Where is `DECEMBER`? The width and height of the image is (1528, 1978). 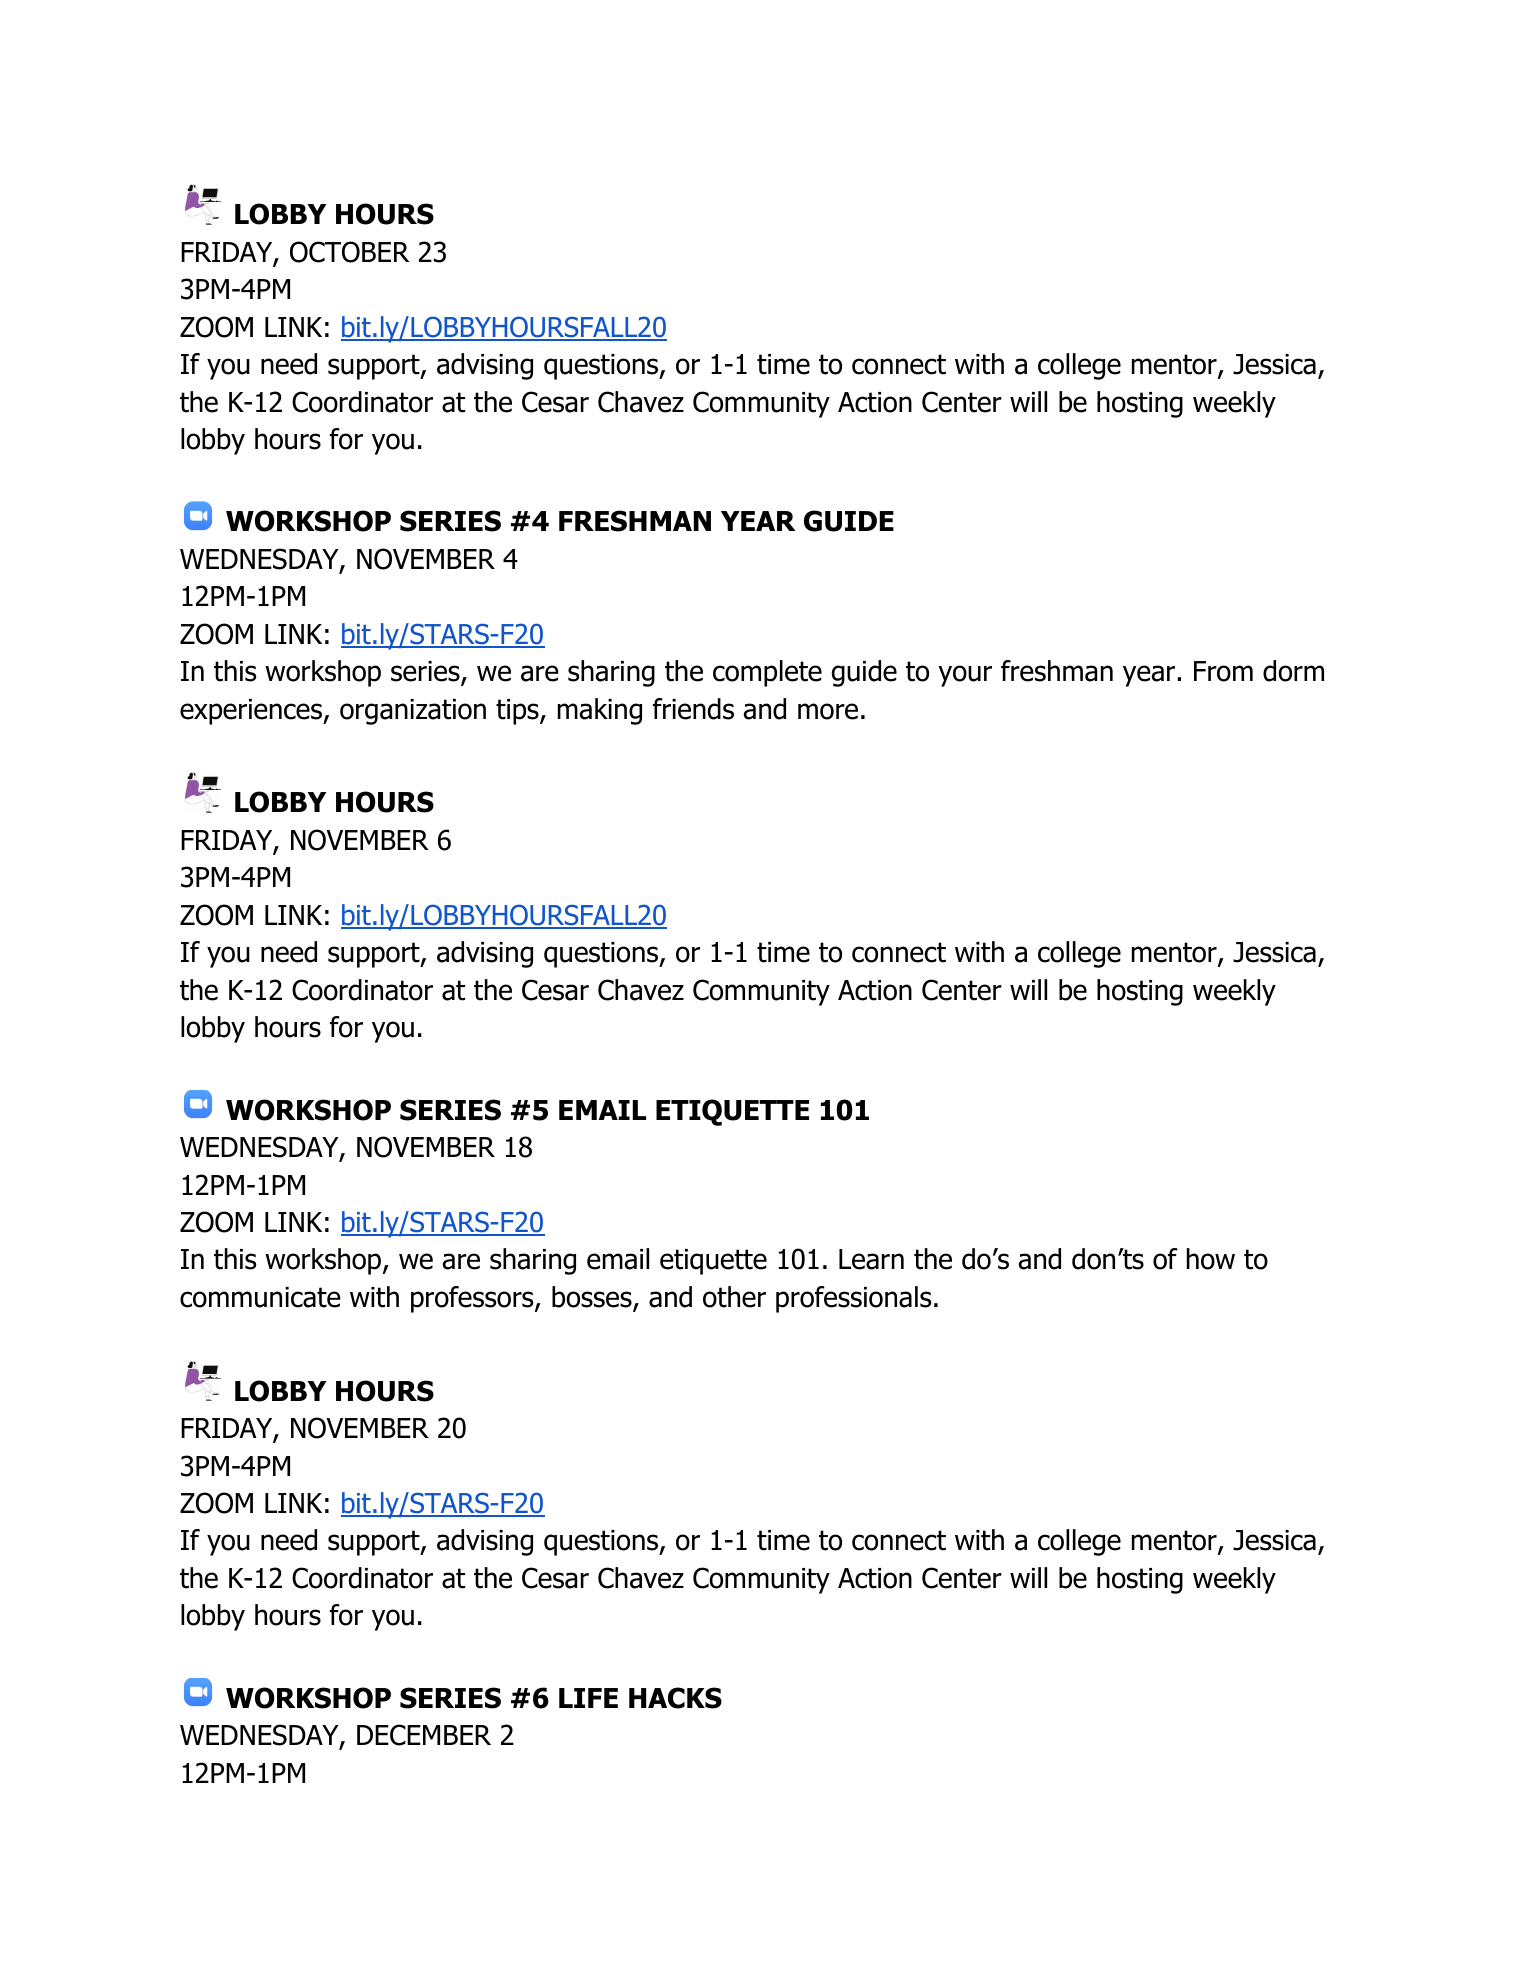
DECEMBER is located at coordinates (424, 1735).
